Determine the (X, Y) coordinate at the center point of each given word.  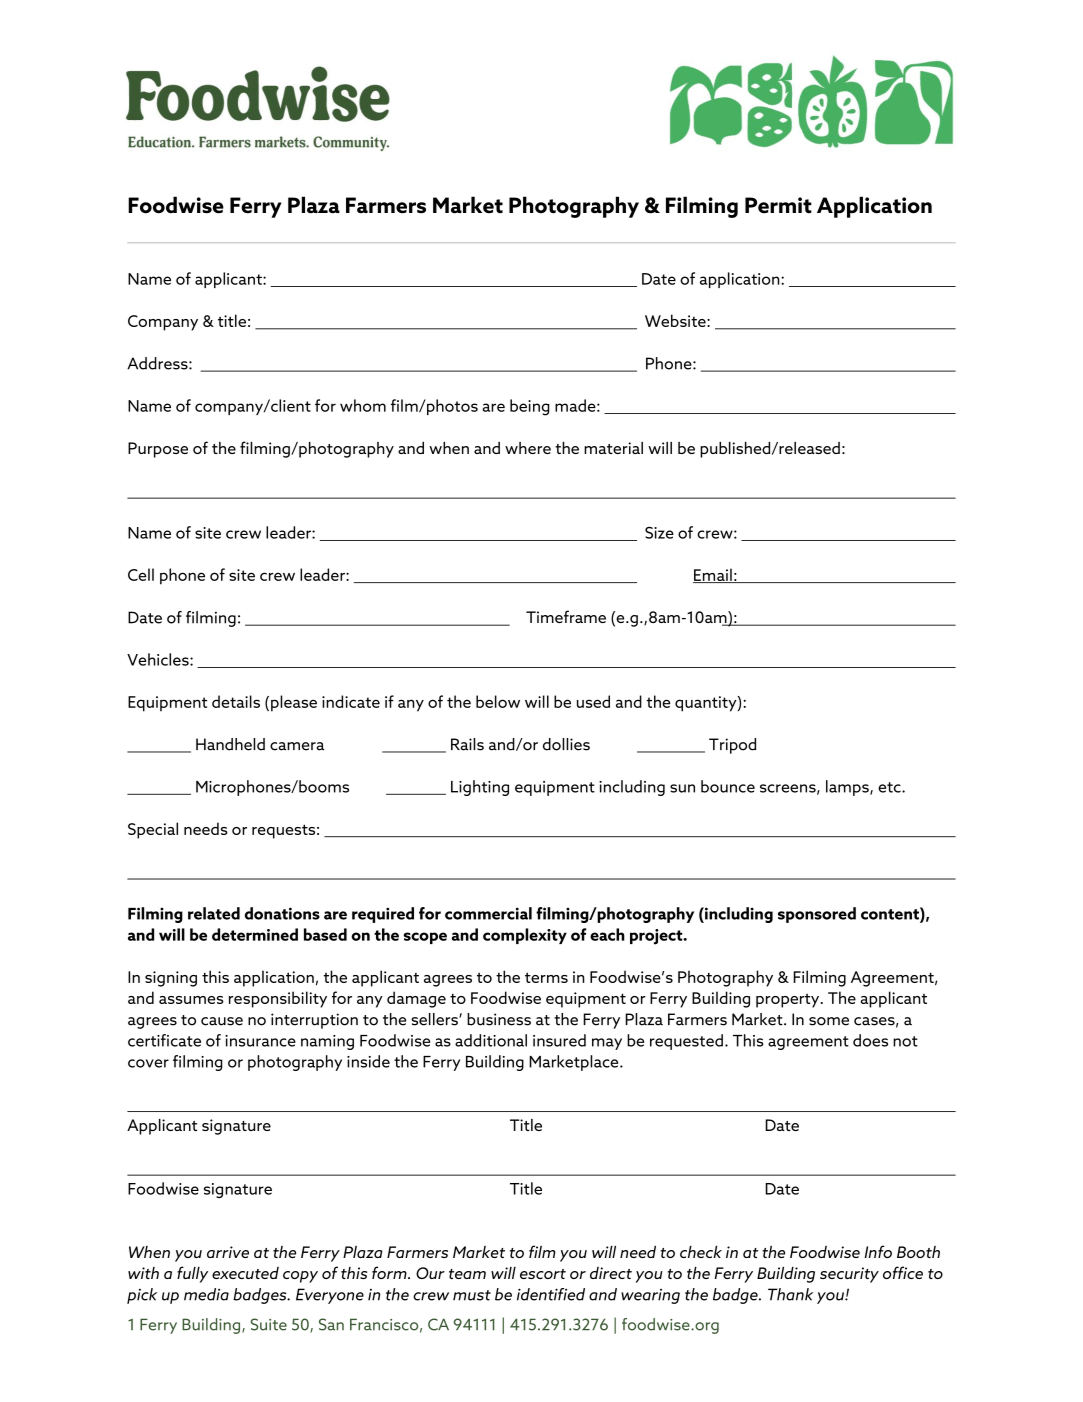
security (849, 1275)
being (530, 407)
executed (245, 1273)
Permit (778, 205)
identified (551, 1294)
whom (363, 405)
